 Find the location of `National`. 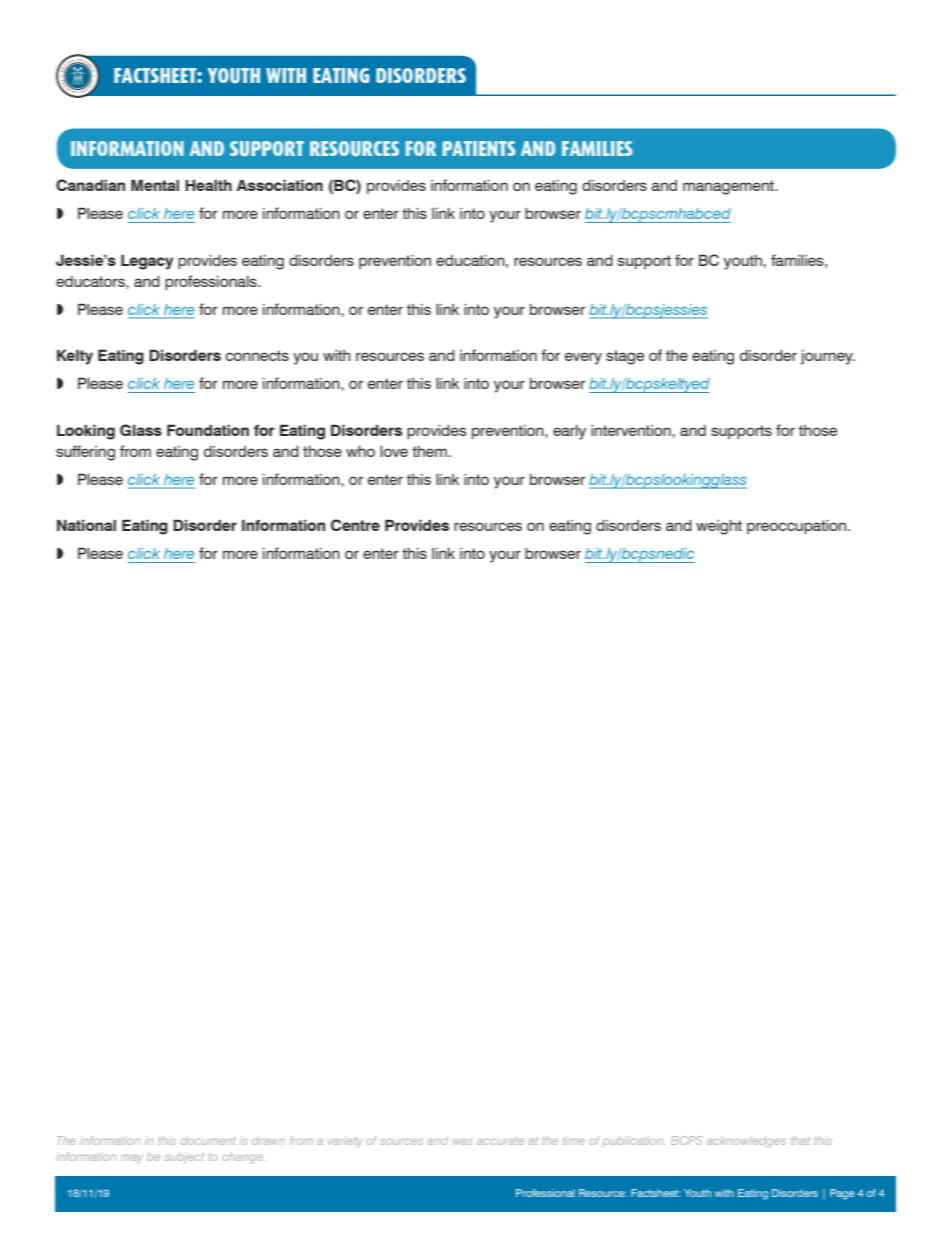

National is located at coordinates (86, 525).
